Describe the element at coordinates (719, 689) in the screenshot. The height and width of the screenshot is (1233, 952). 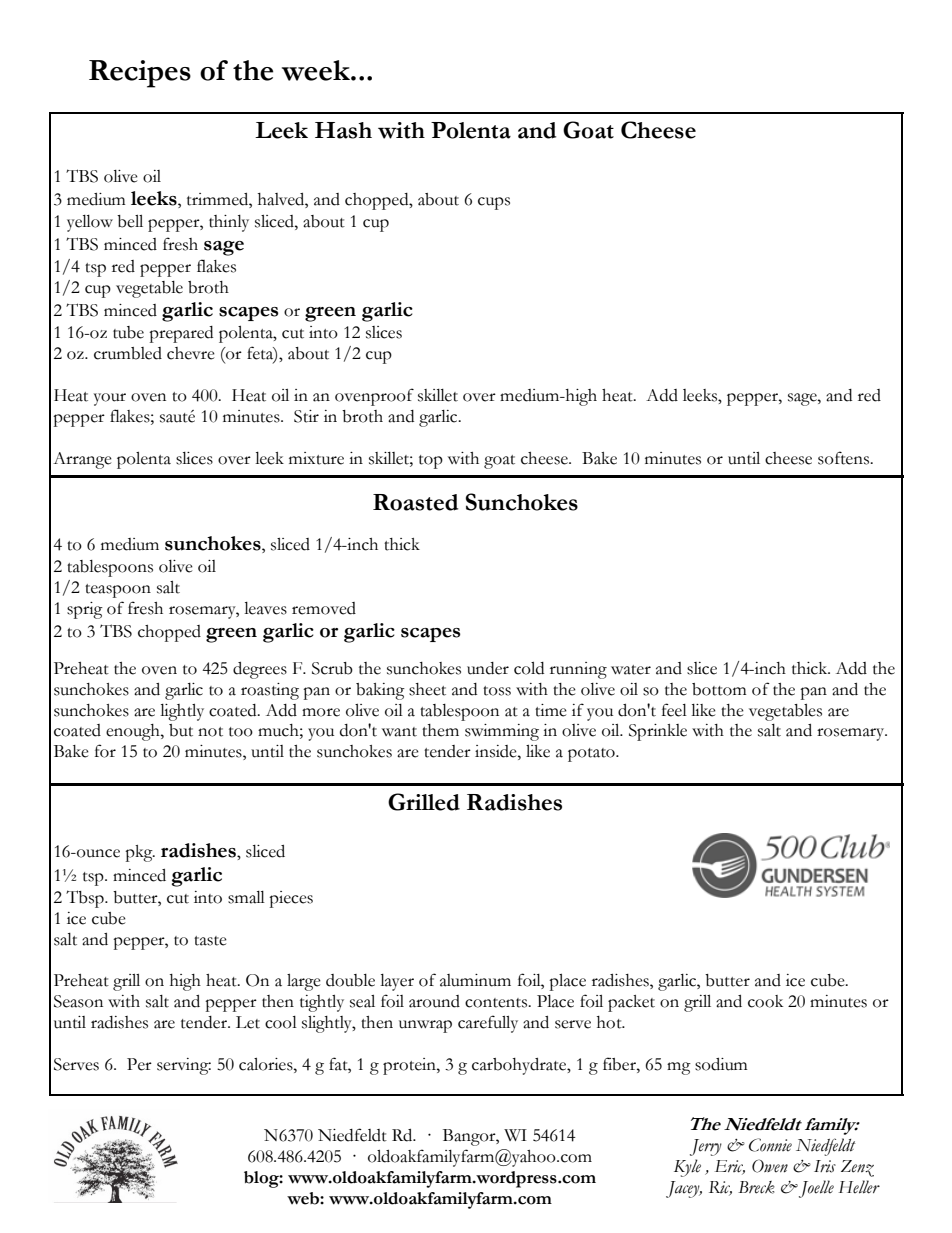
I see `bottom` at that location.
